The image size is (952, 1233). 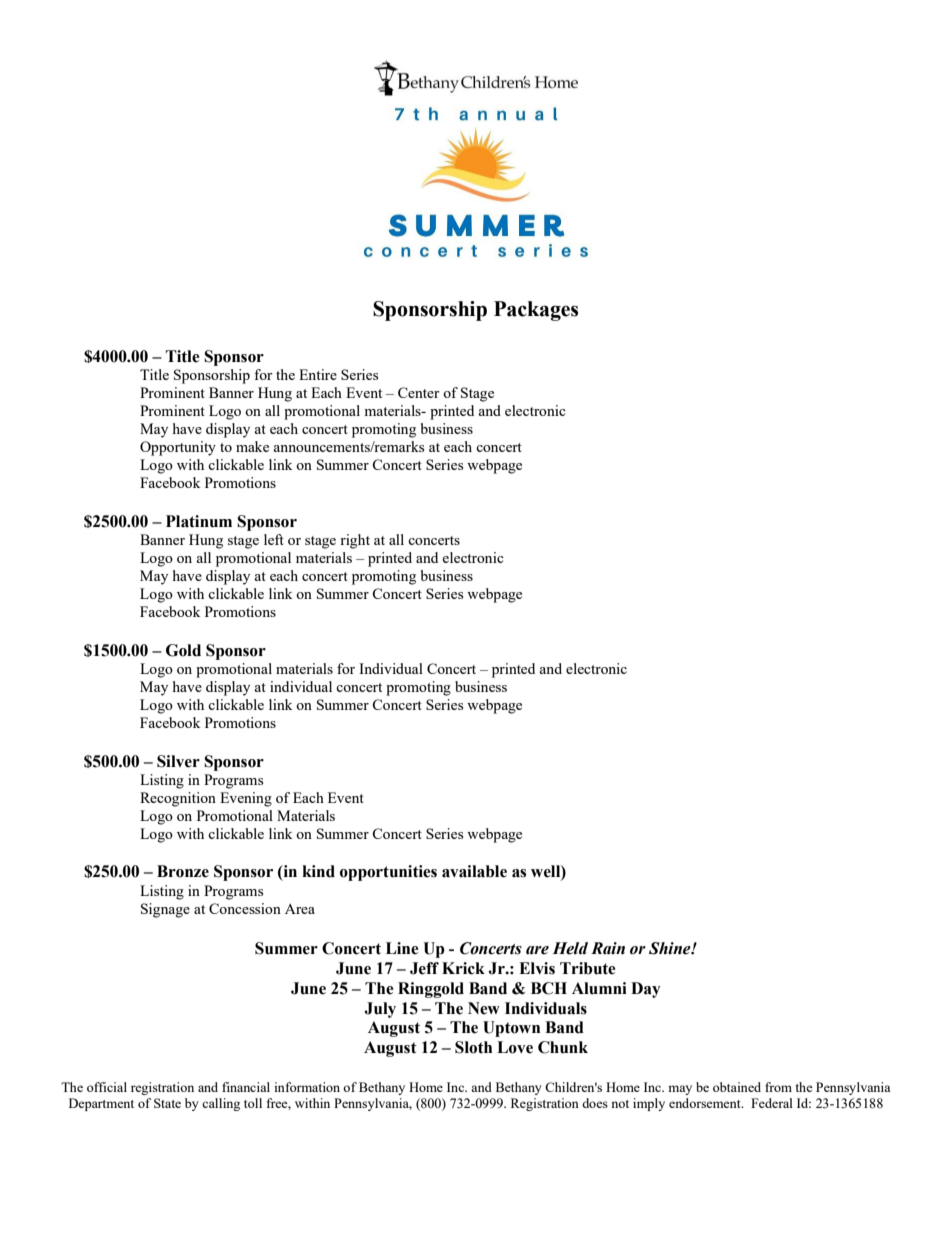 I want to click on opportunities, so click(x=388, y=873).
